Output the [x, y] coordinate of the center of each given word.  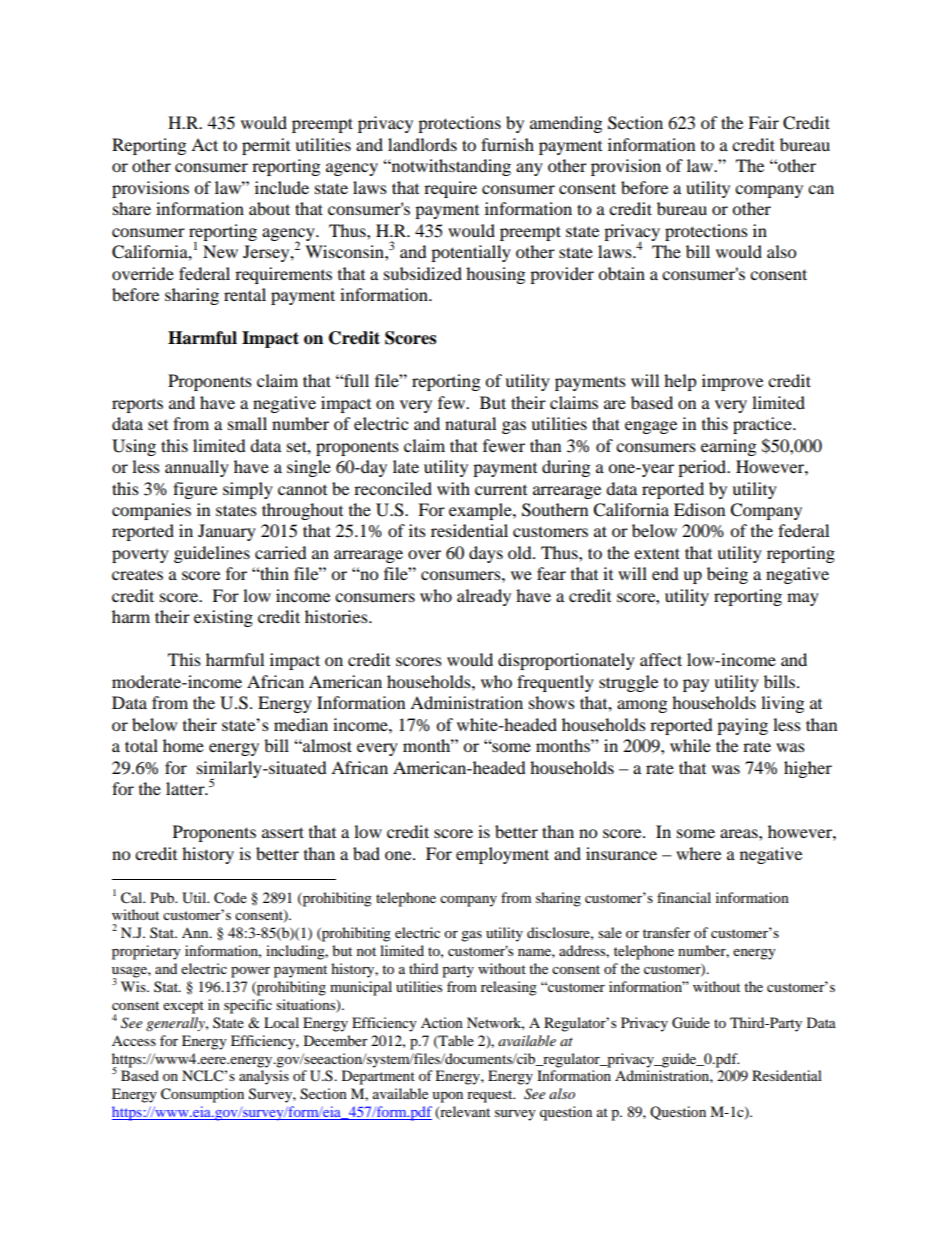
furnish [507, 144]
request [491, 1096]
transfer [667, 932]
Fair [763, 122]
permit [266, 146]
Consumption [202, 1095]
